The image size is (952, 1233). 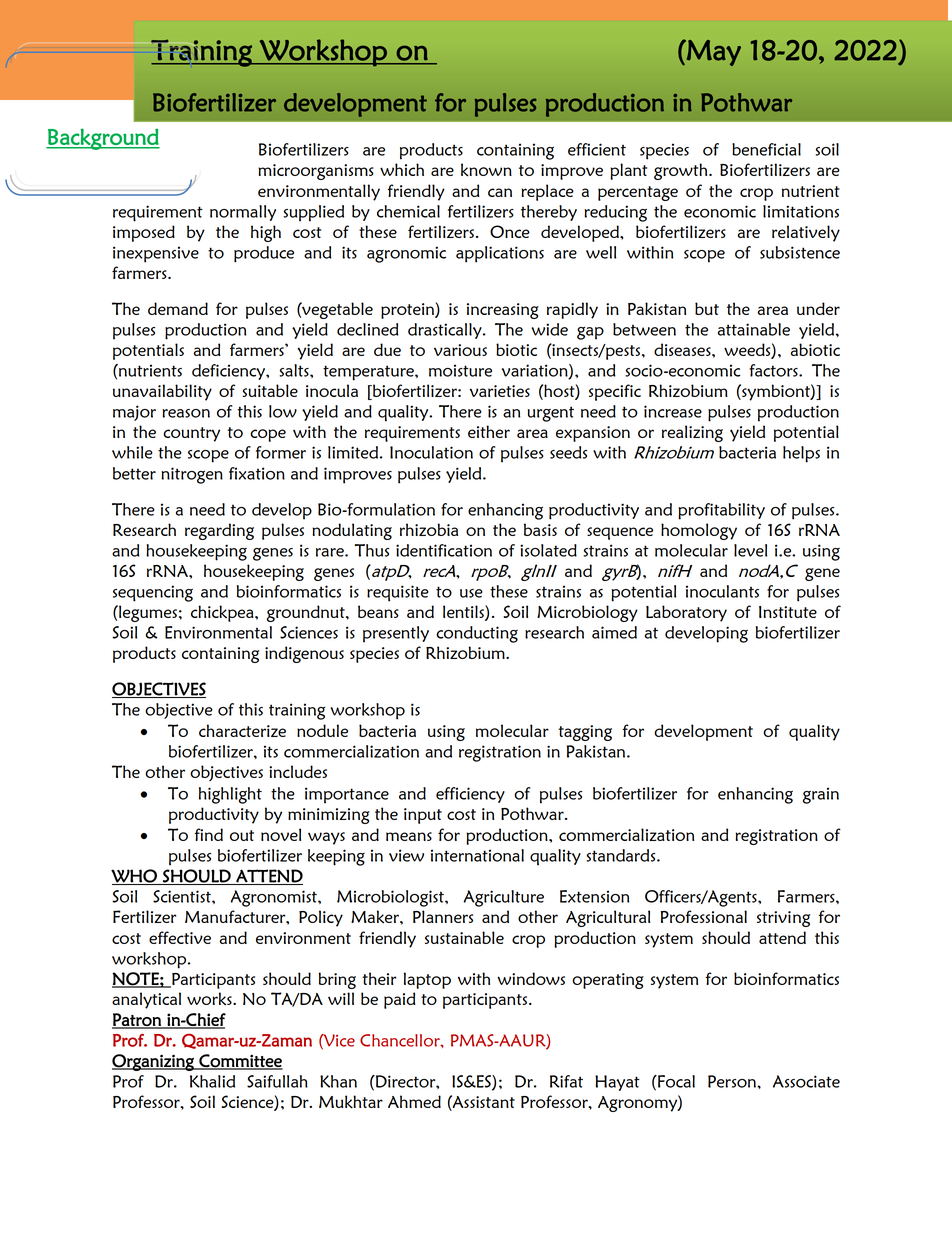 What do you see at coordinates (212, 1081) in the image?
I see `Khalid` at bounding box center [212, 1081].
